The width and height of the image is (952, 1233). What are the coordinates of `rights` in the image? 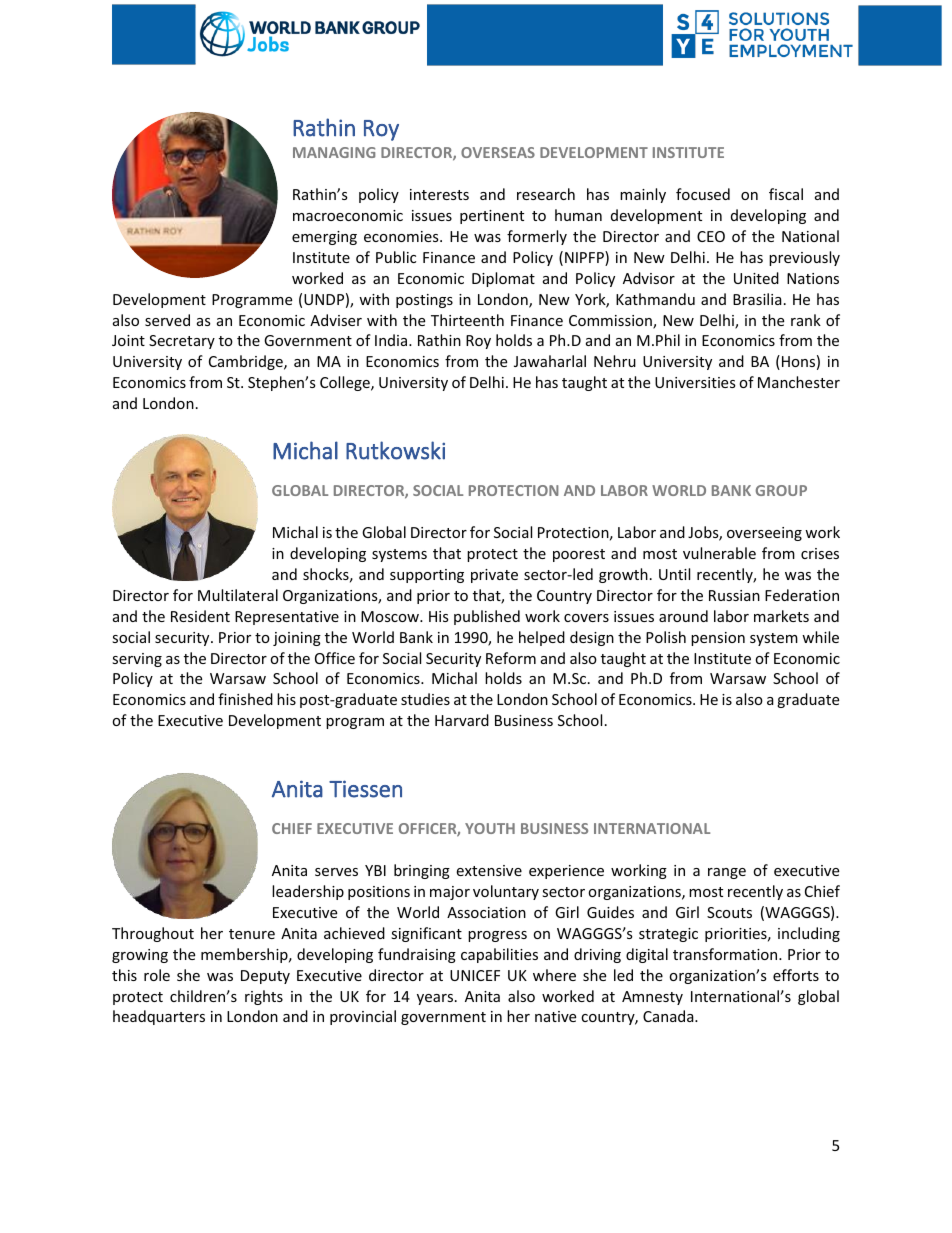 It's located at (264, 997).
